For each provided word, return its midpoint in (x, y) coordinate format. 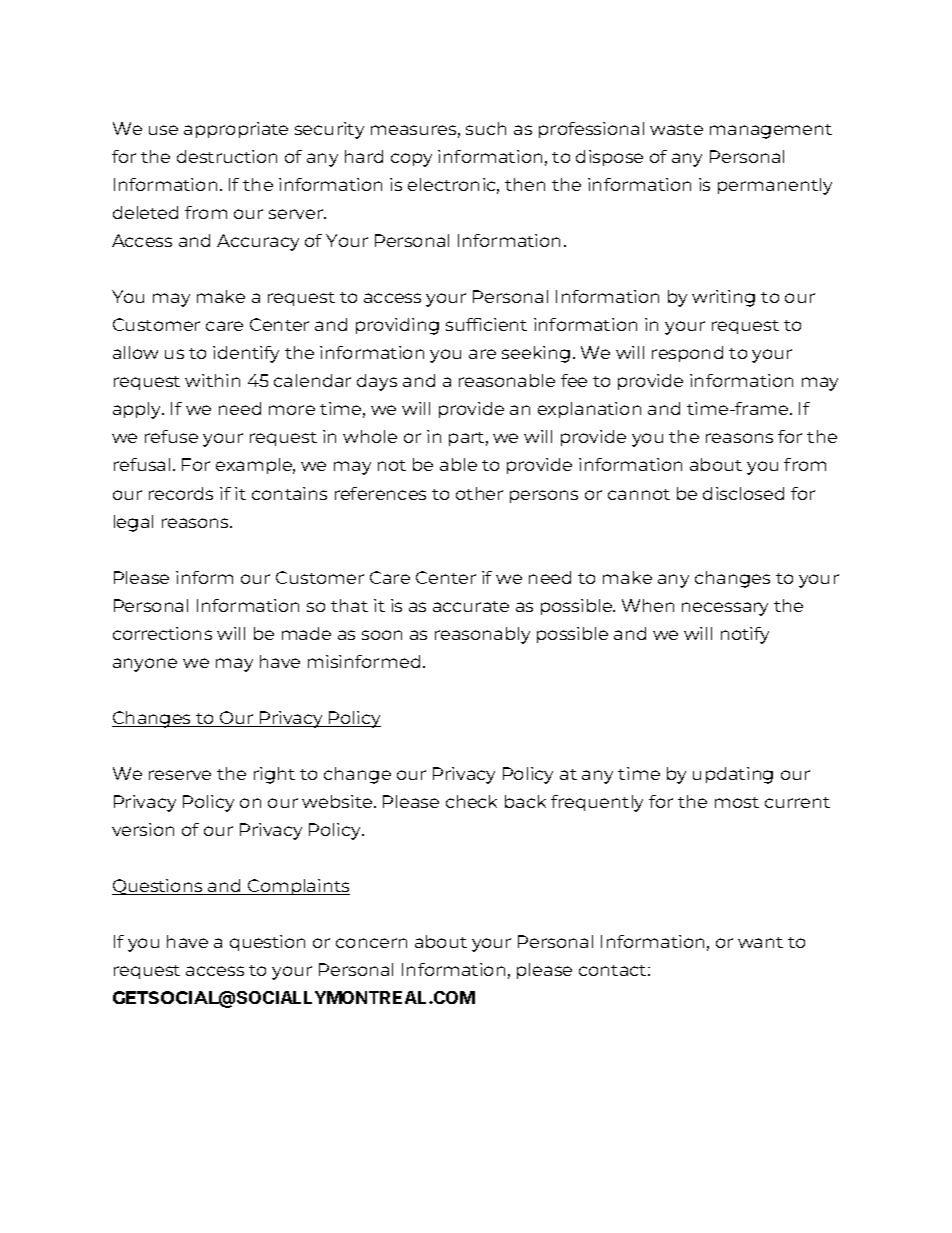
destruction (227, 156)
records (181, 493)
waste (676, 129)
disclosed (743, 493)
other (479, 493)
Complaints (298, 887)
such (486, 128)
